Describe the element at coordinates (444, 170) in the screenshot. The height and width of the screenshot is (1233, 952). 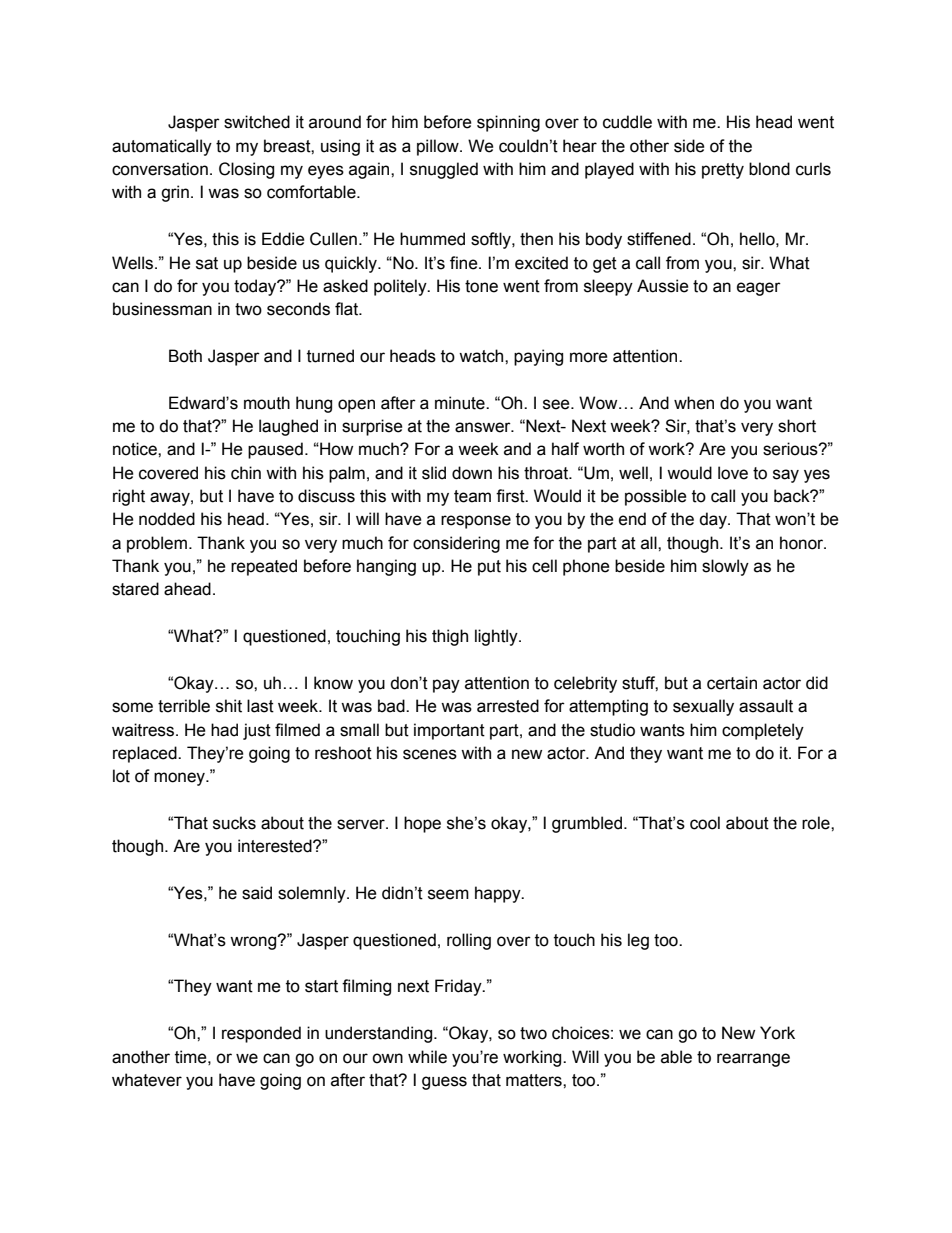
I see `snuggled` at that location.
